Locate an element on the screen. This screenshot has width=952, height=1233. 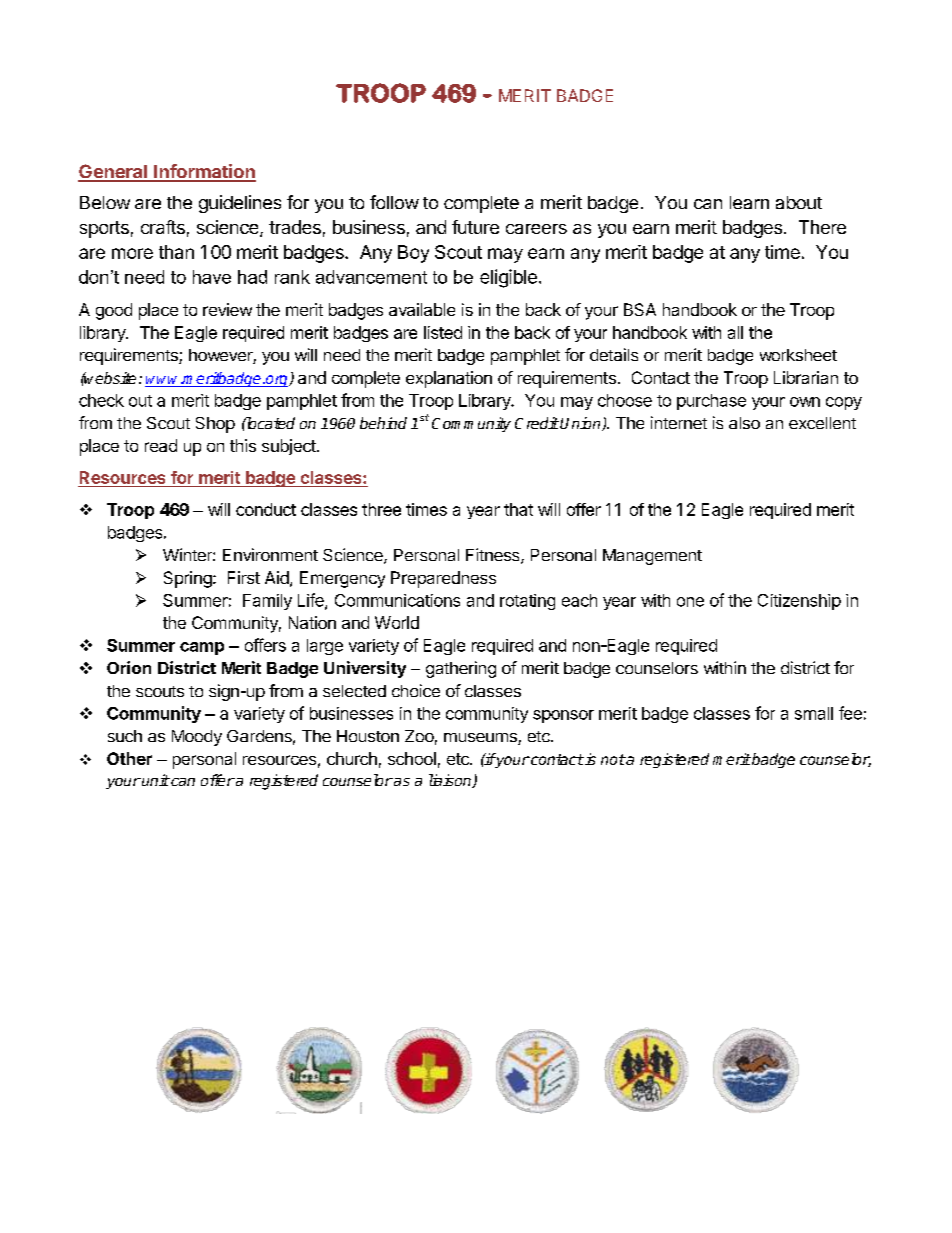
Citizenship is located at coordinates (799, 602).
